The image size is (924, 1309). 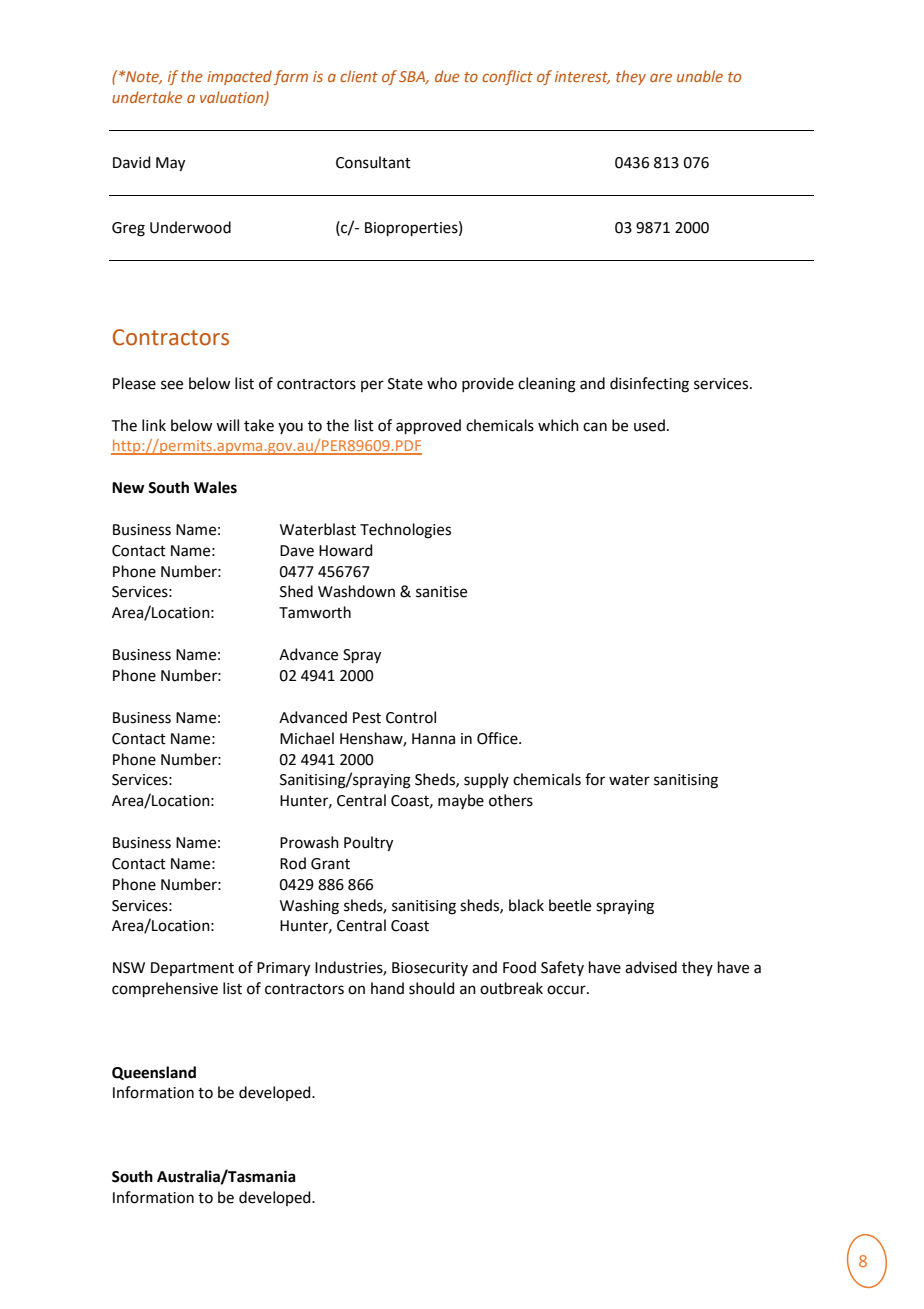 What do you see at coordinates (447, 76) in the screenshot?
I see `due` at bounding box center [447, 76].
